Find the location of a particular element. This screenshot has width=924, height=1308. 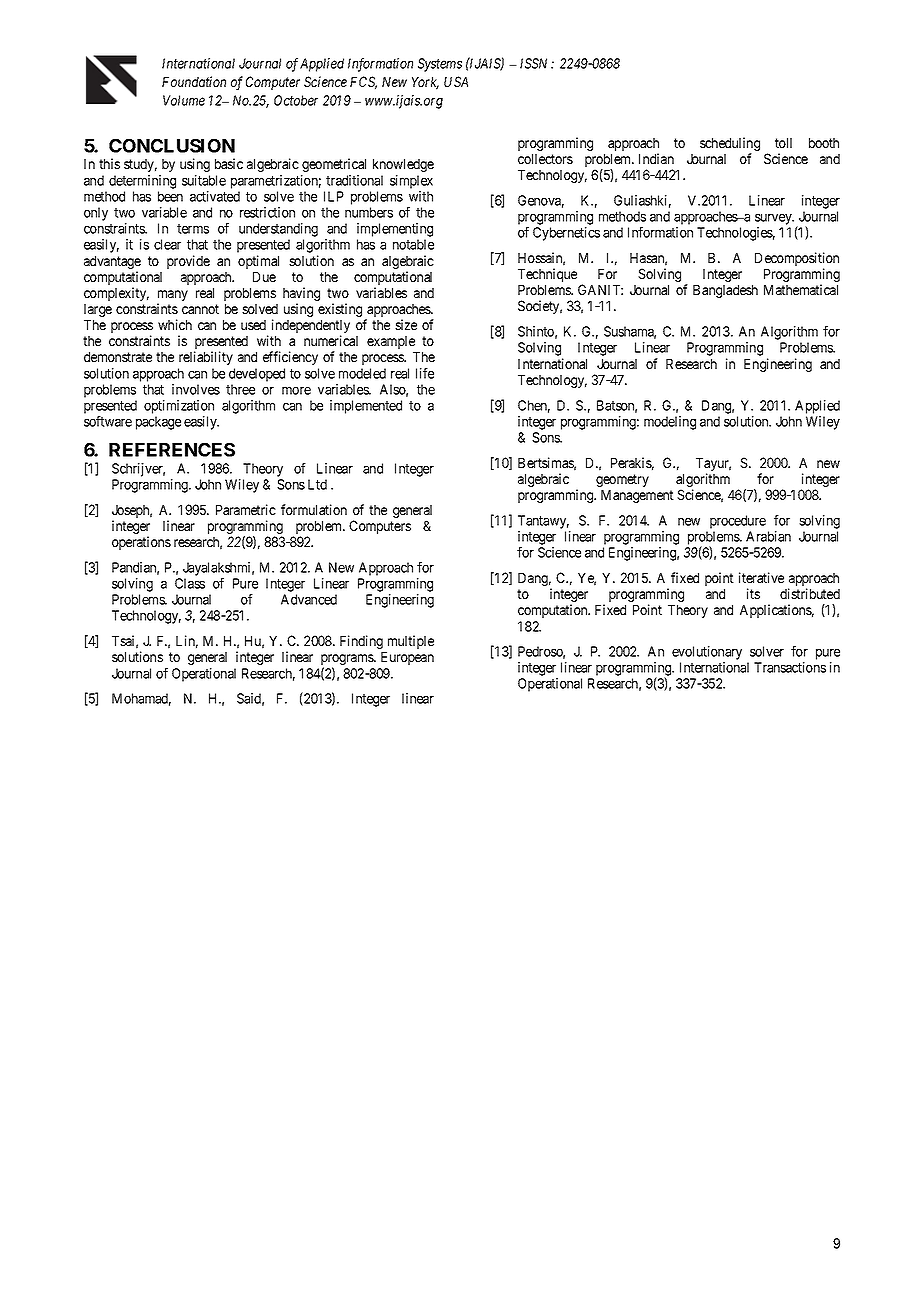

European is located at coordinates (407, 658).
